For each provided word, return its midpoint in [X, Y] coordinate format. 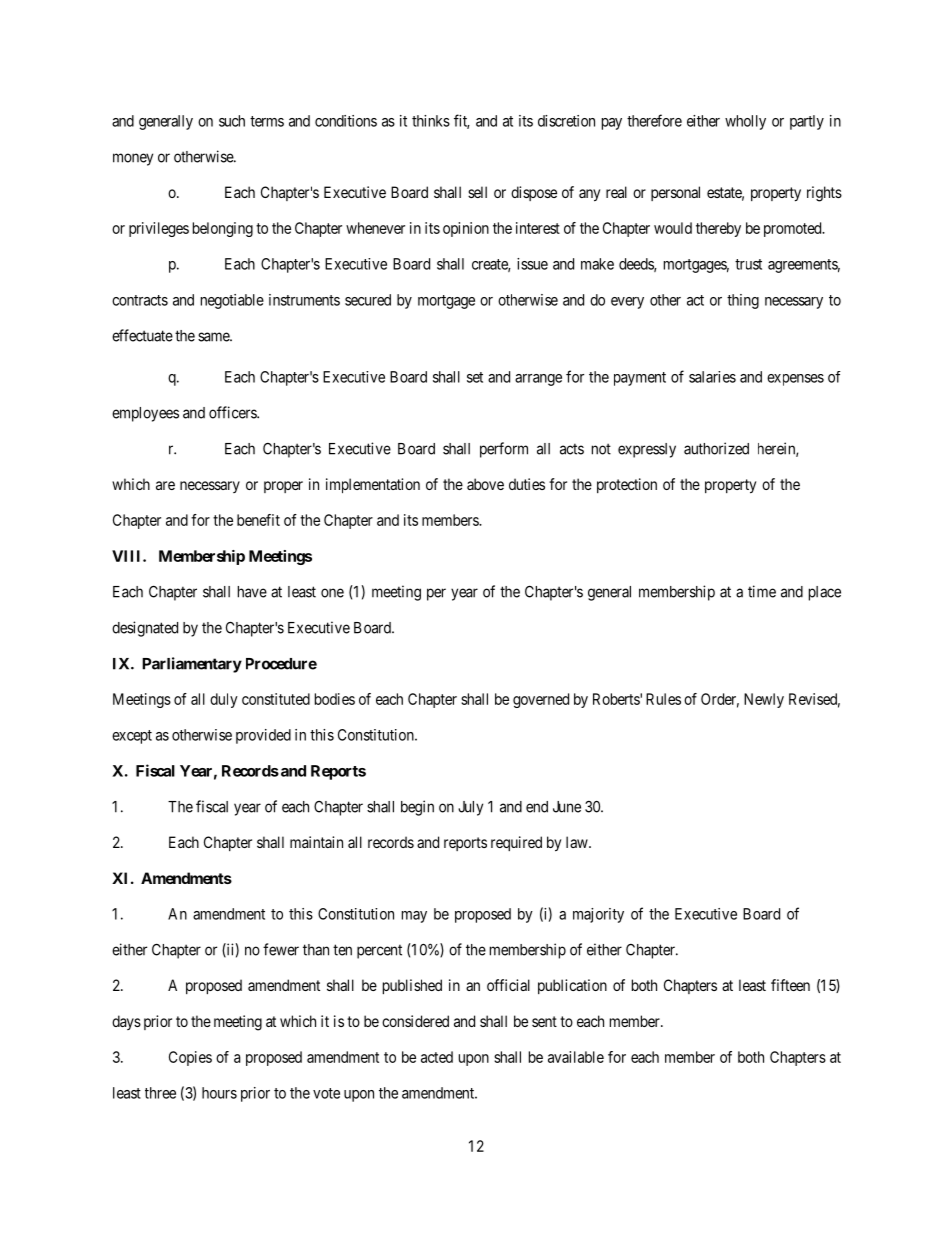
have [252, 592]
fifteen [790, 985]
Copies [190, 1058]
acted [437, 1057]
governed [541, 700]
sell [477, 192]
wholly [745, 122]
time [762, 591]
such [232, 121]
